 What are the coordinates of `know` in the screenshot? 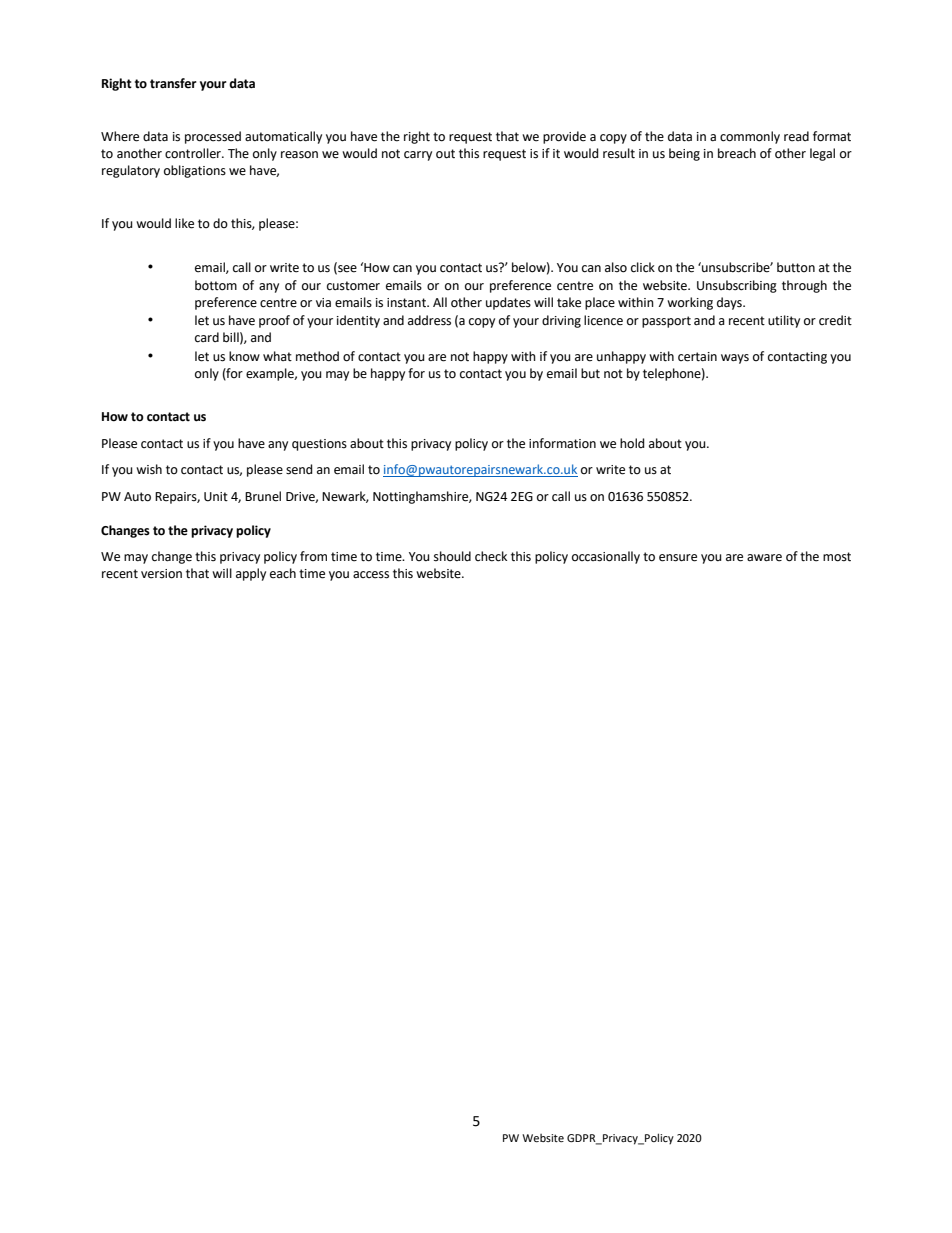 It's located at (244, 356).
